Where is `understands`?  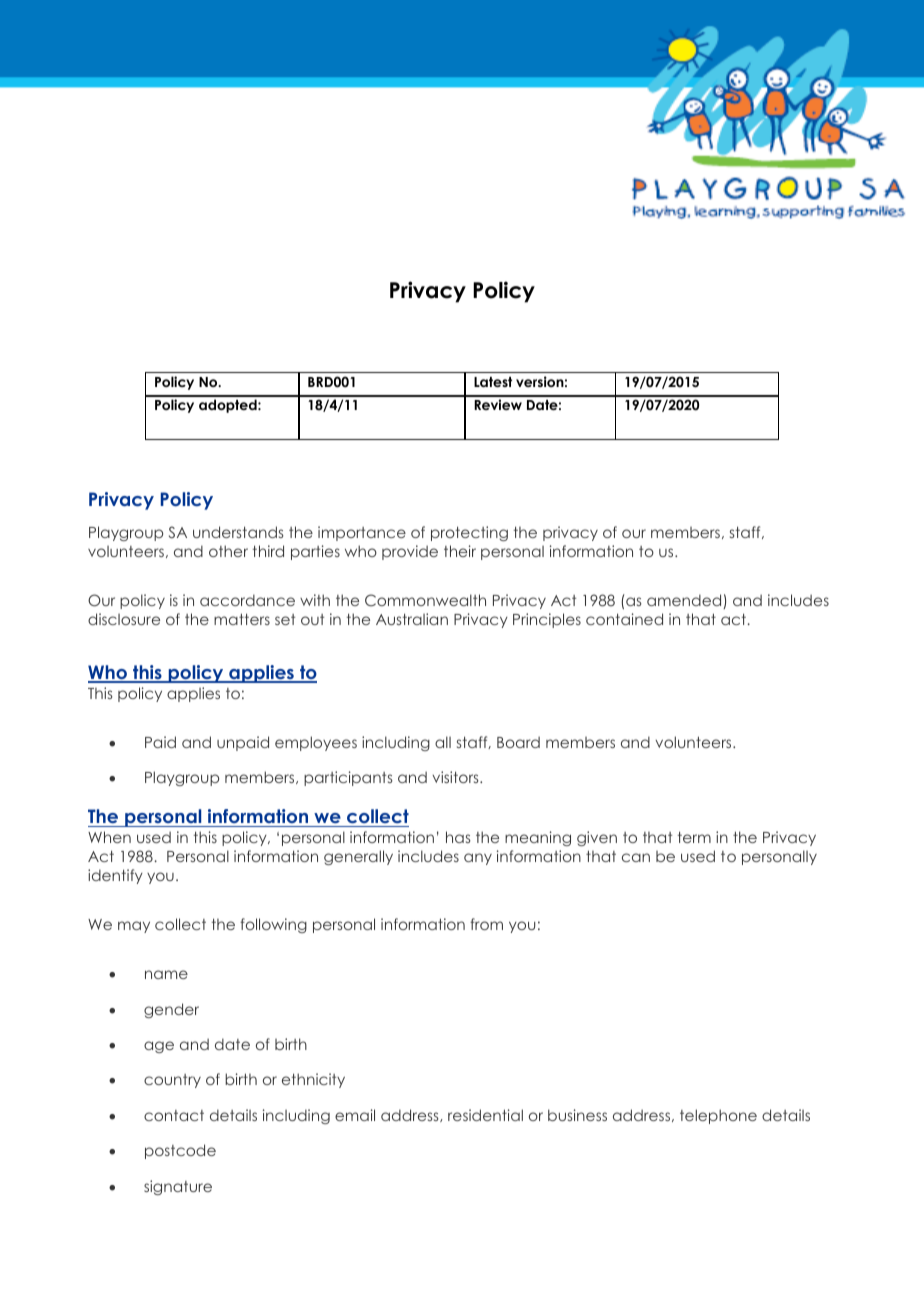 understands is located at coordinates (238, 532).
